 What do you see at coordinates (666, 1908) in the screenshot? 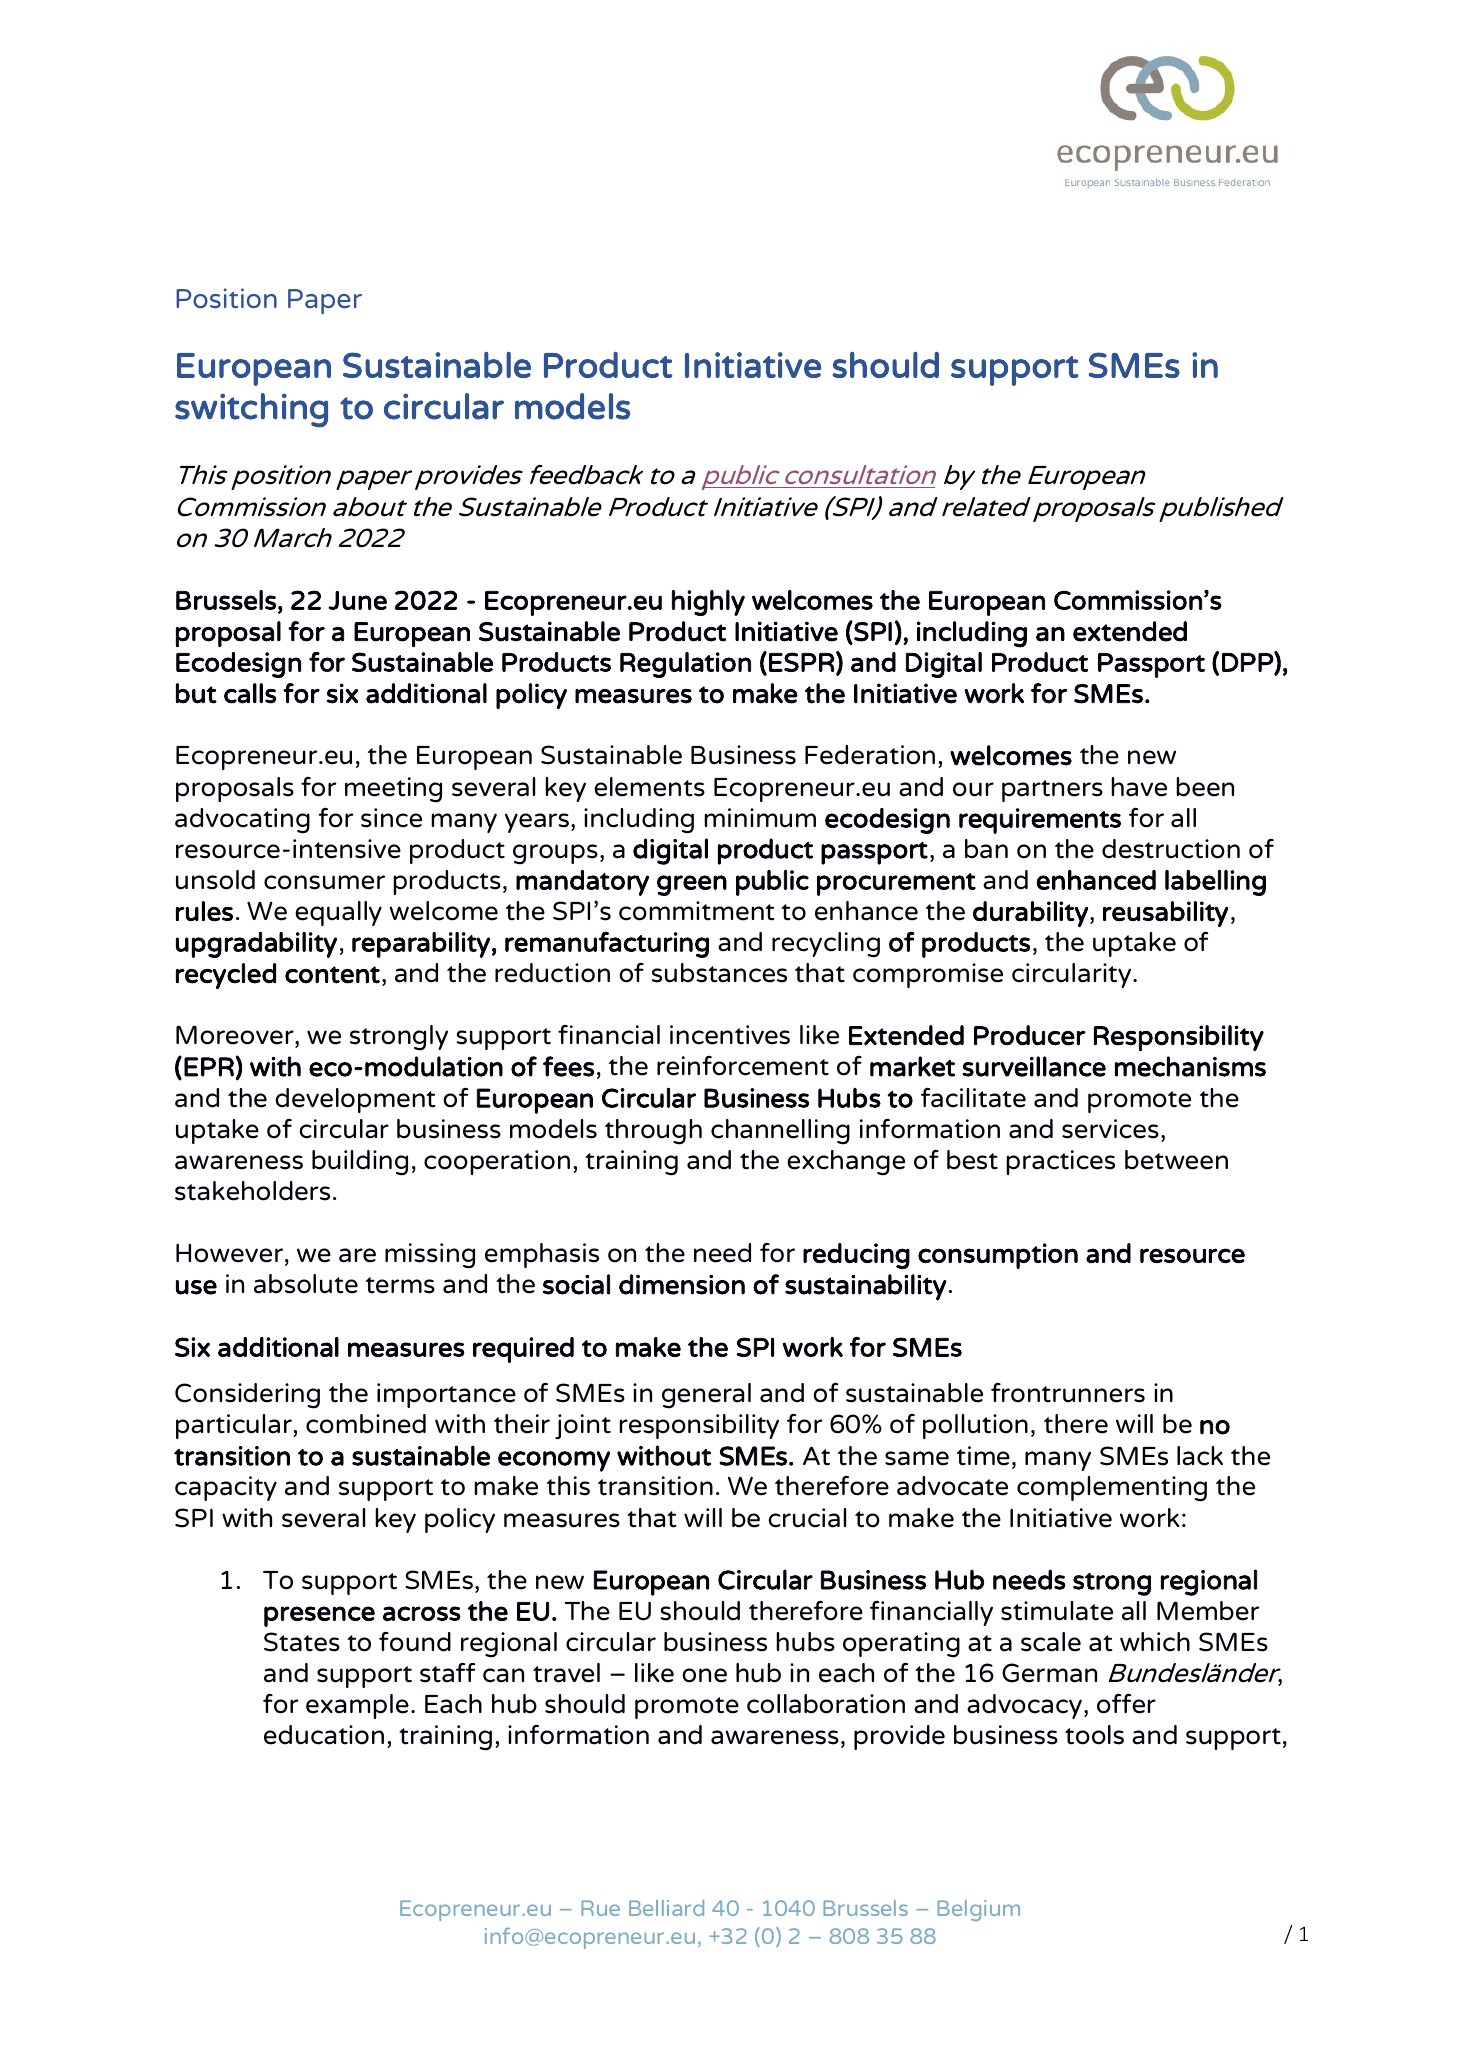
I see `Belliard` at bounding box center [666, 1908].
